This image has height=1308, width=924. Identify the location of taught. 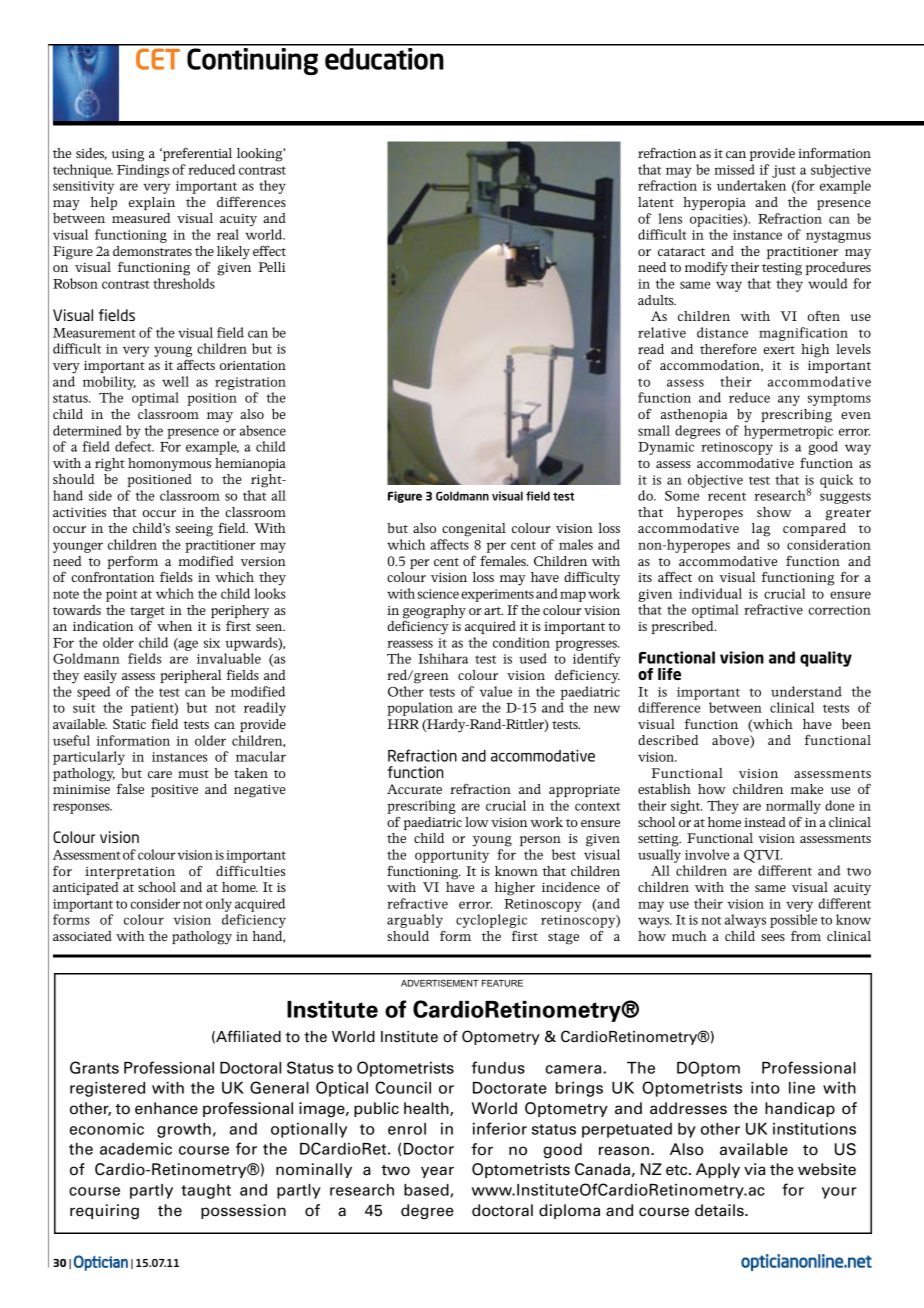
(206, 1191).
